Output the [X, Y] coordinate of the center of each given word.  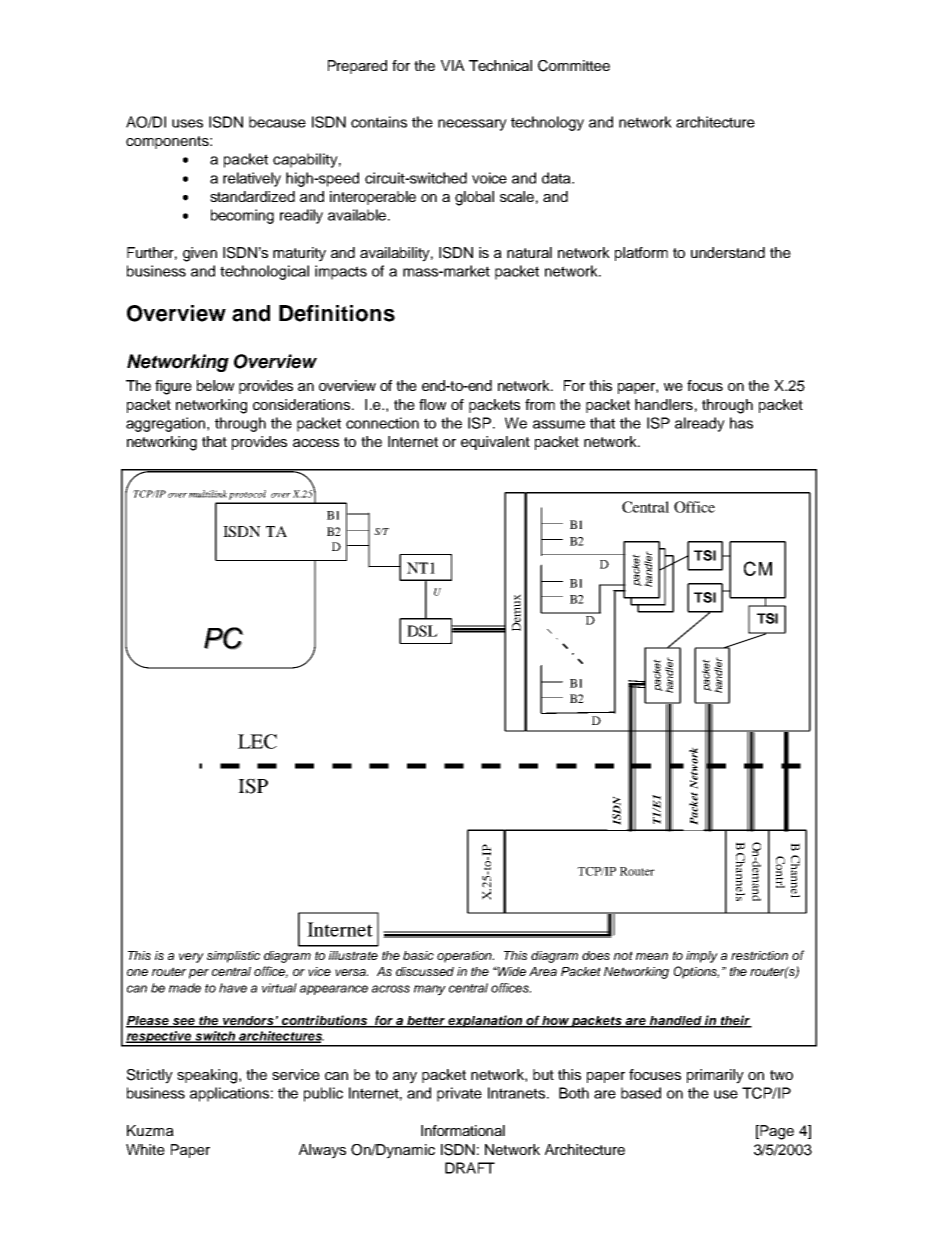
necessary [472, 125]
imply [702, 957]
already [700, 424]
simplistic [233, 957]
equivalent [495, 443]
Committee [574, 66]
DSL [422, 631]
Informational [463, 1130]
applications [229, 1094]
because [277, 122]
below [215, 385]
